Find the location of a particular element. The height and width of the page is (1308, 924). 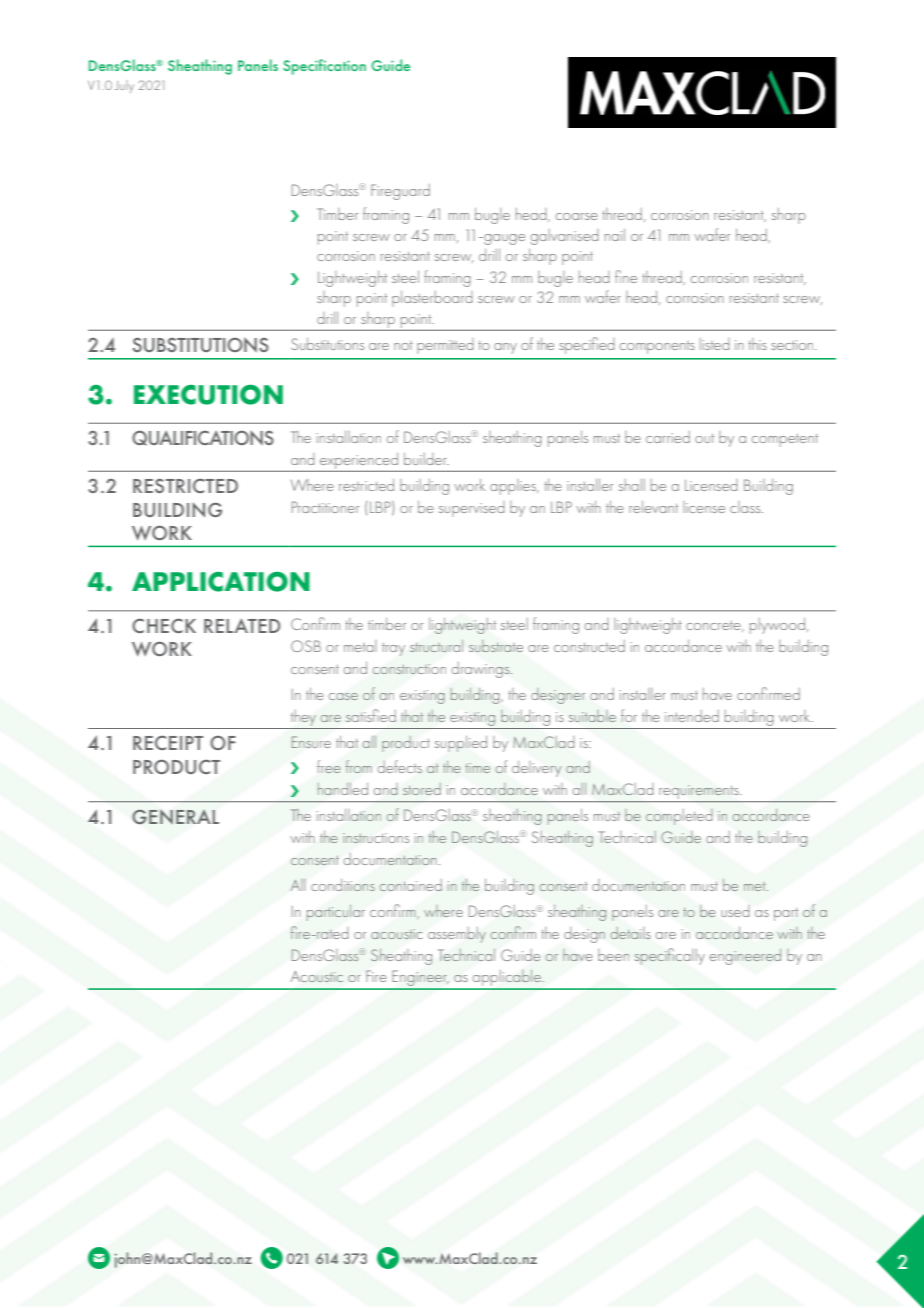

specifically is located at coordinates (670, 956).
